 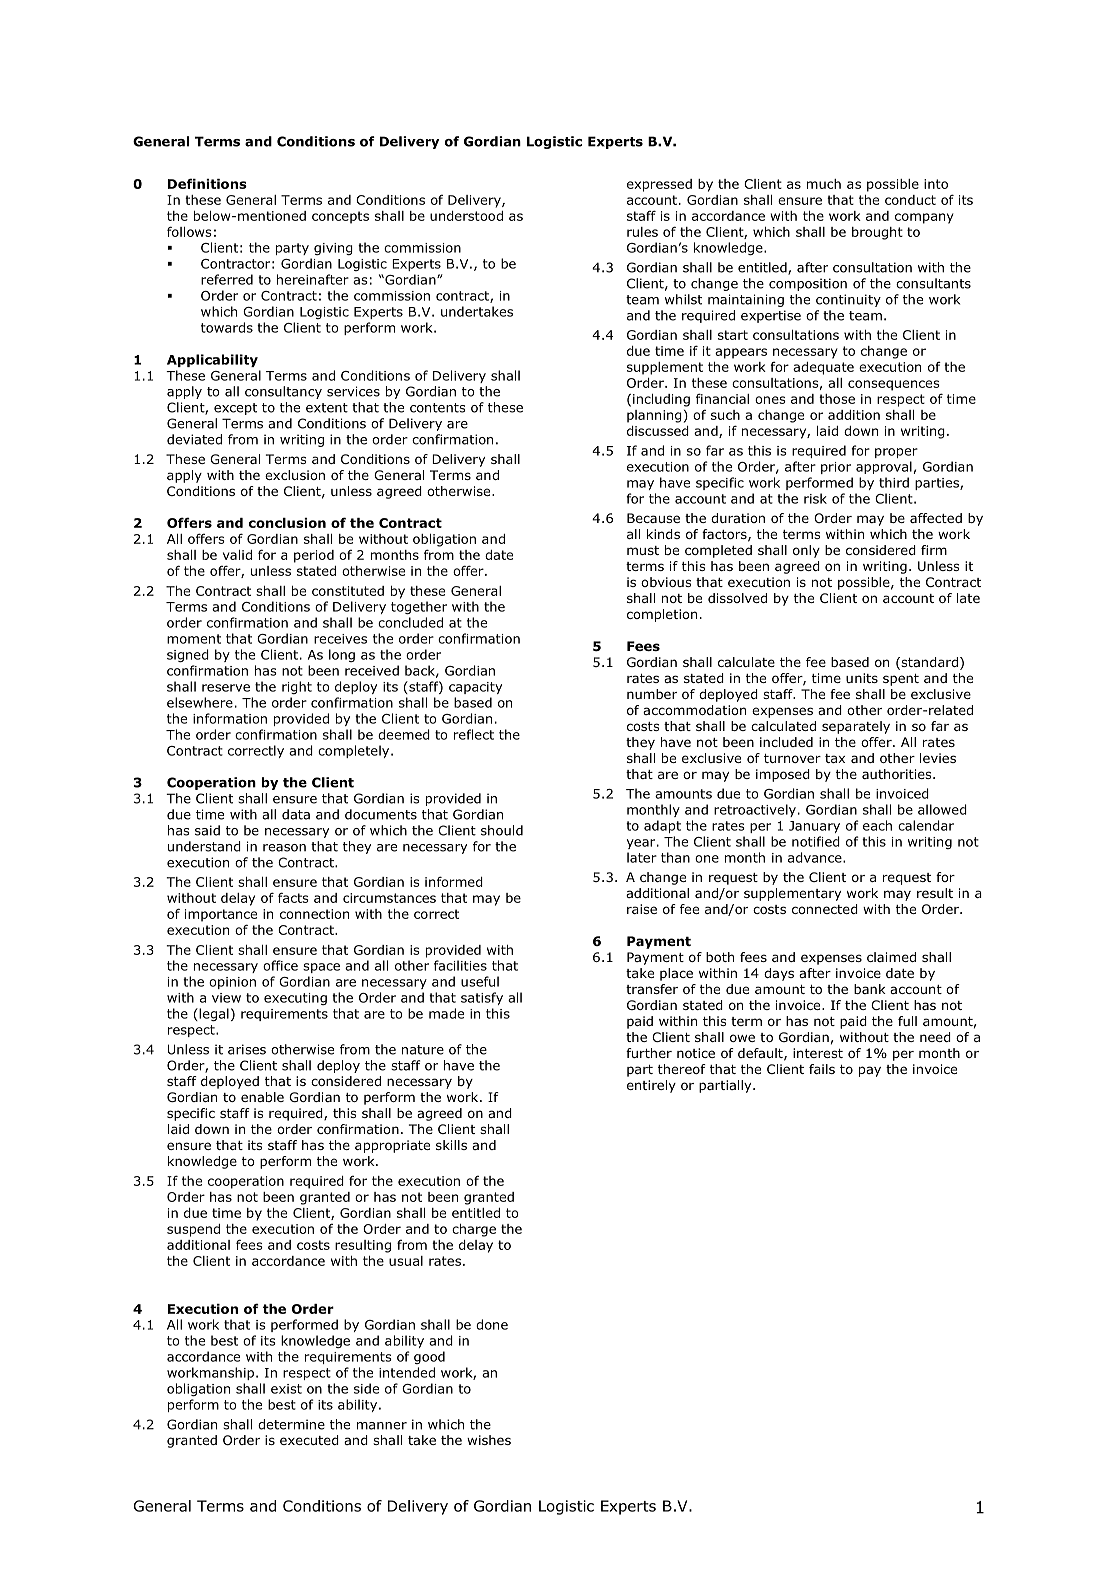 I want to click on bank, so click(x=870, y=989).
